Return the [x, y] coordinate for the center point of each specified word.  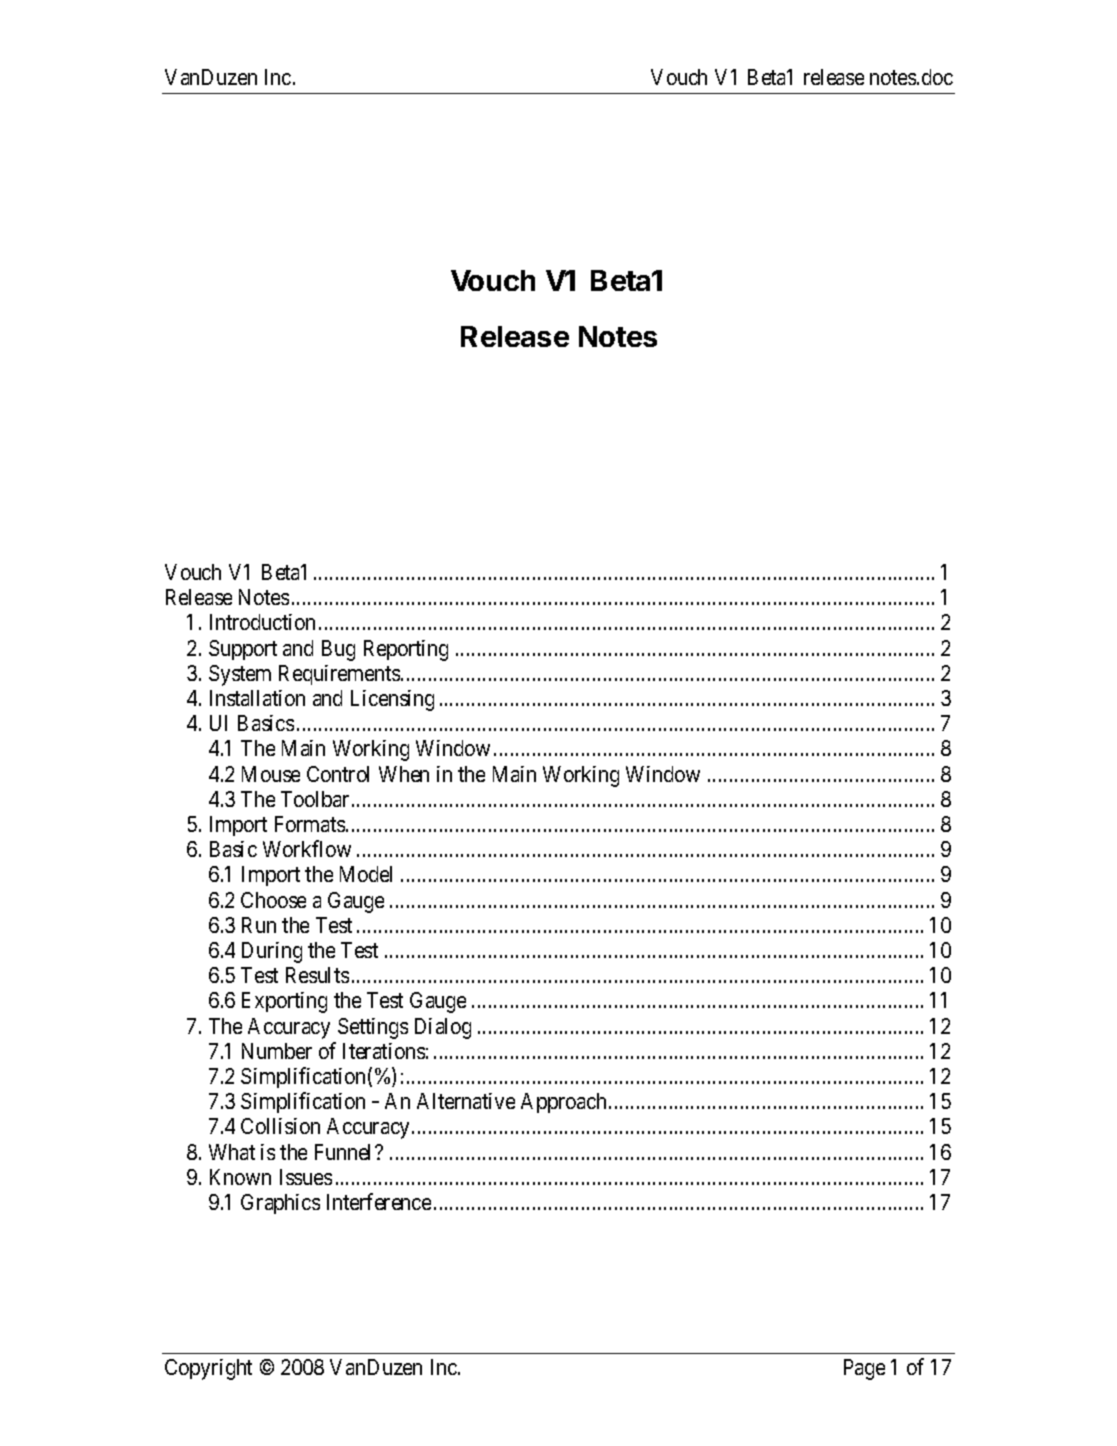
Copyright [208, 1369]
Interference [379, 1201]
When [404, 774]
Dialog [443, 1028]
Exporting [284, 1002]
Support [243, 650]
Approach [563, 1103]
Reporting [406, 650]
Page [864, 1369]
